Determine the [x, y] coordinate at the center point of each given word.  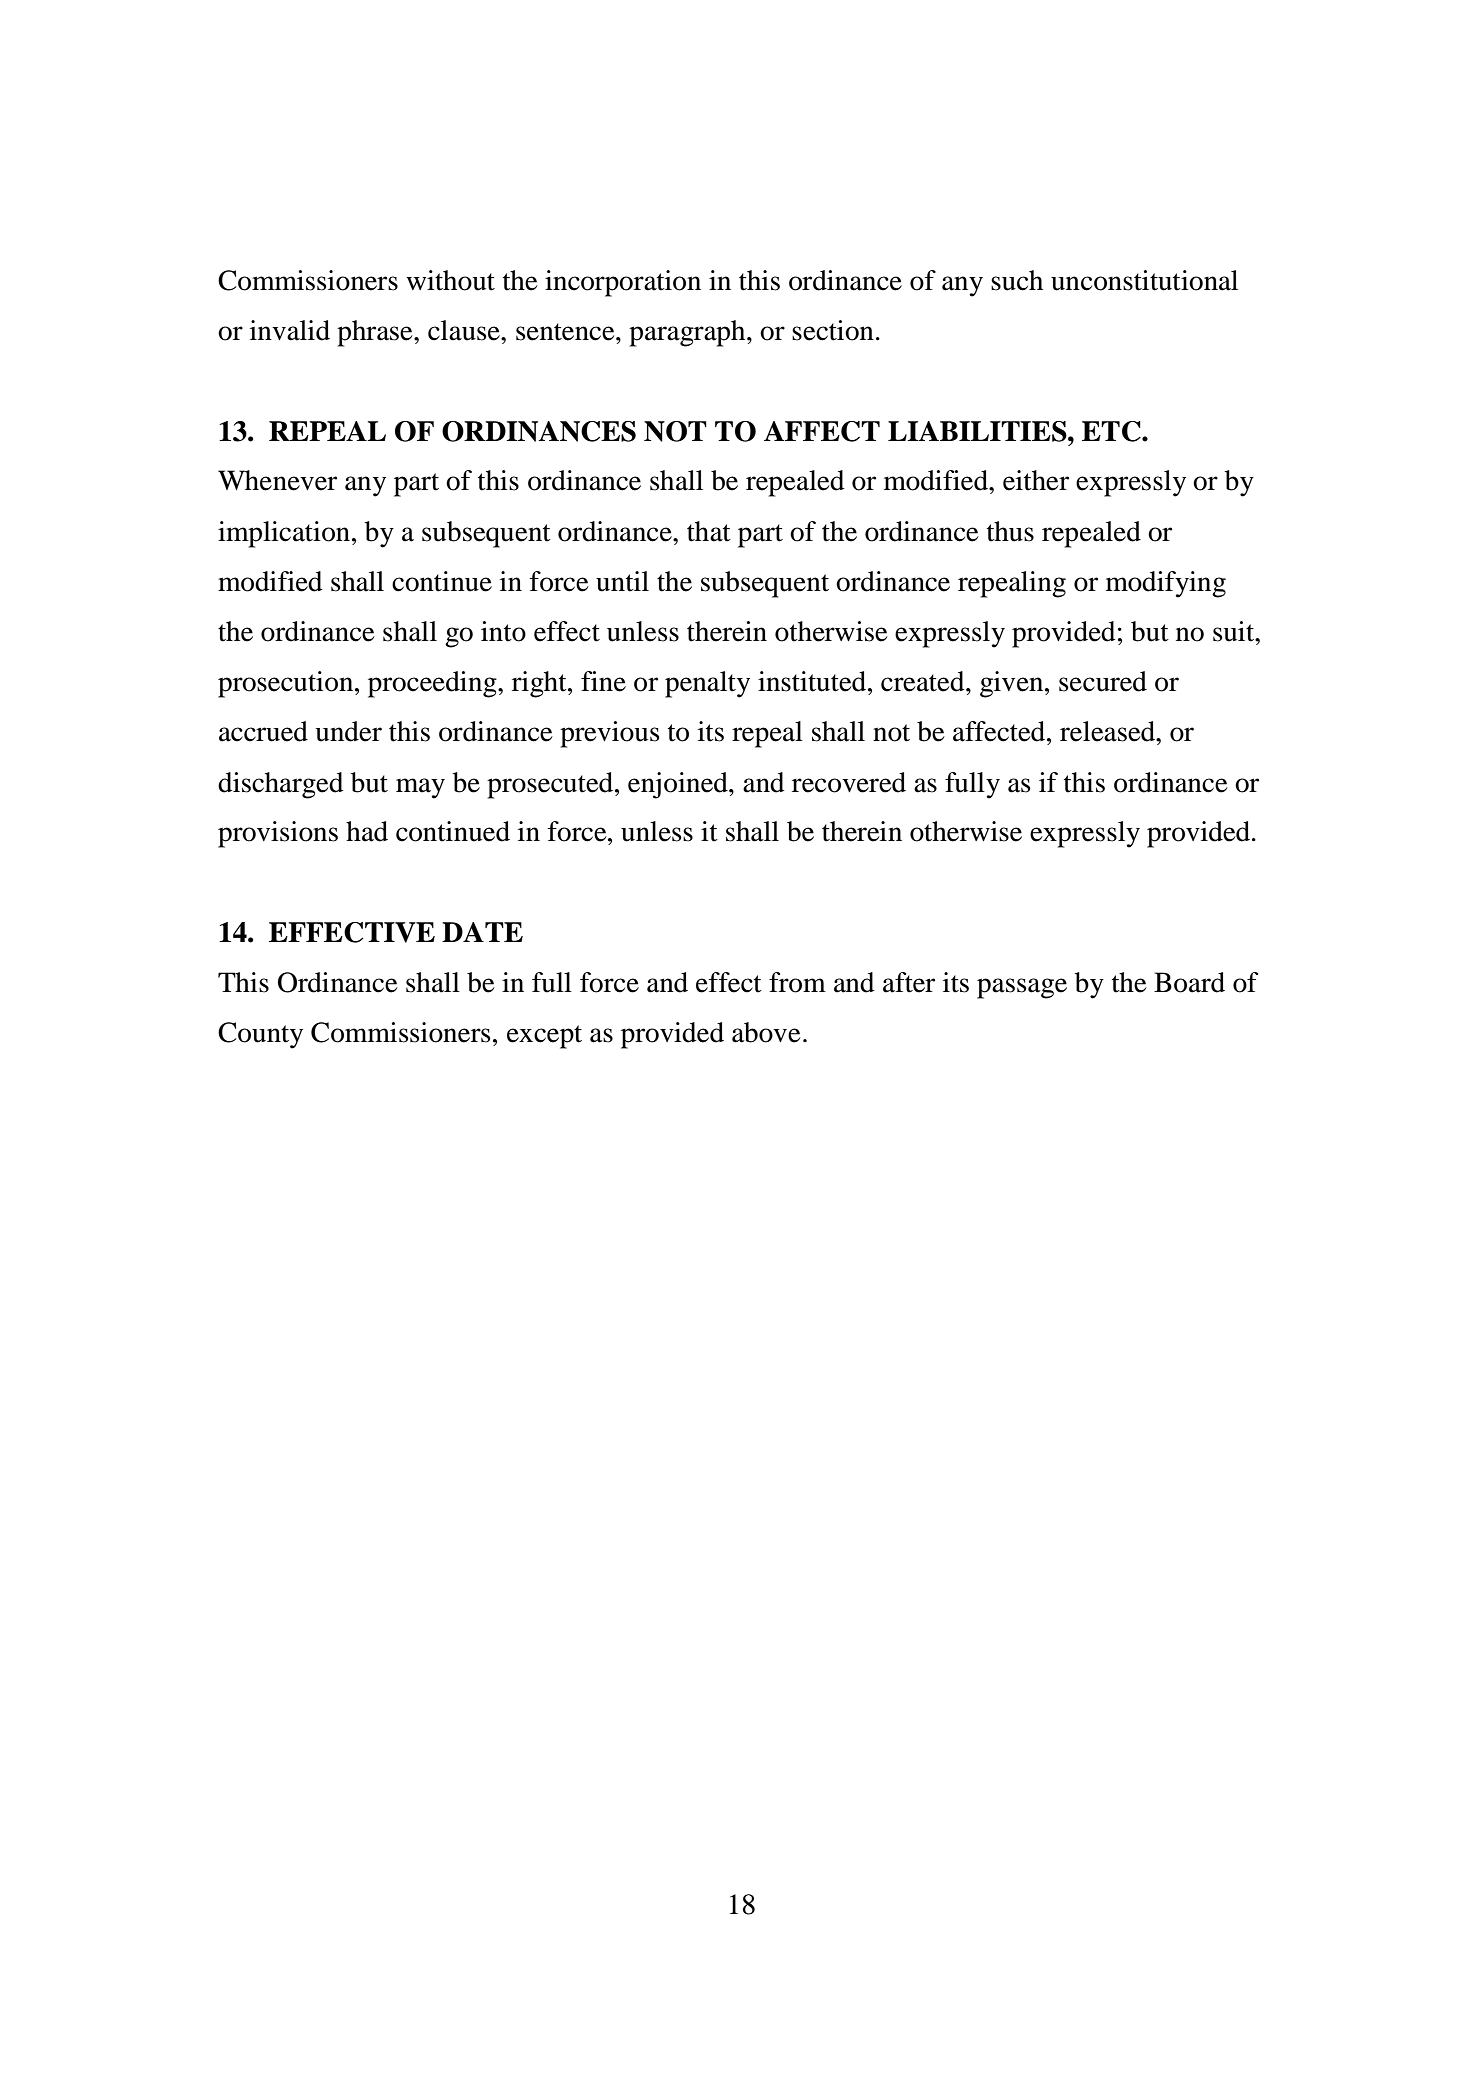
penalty [707, 684]
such [1017, 280]
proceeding [433, 684]
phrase [376, 333]
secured [1103, 681]
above [766, 1032]
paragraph [688, 333]
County [260, 1035]
